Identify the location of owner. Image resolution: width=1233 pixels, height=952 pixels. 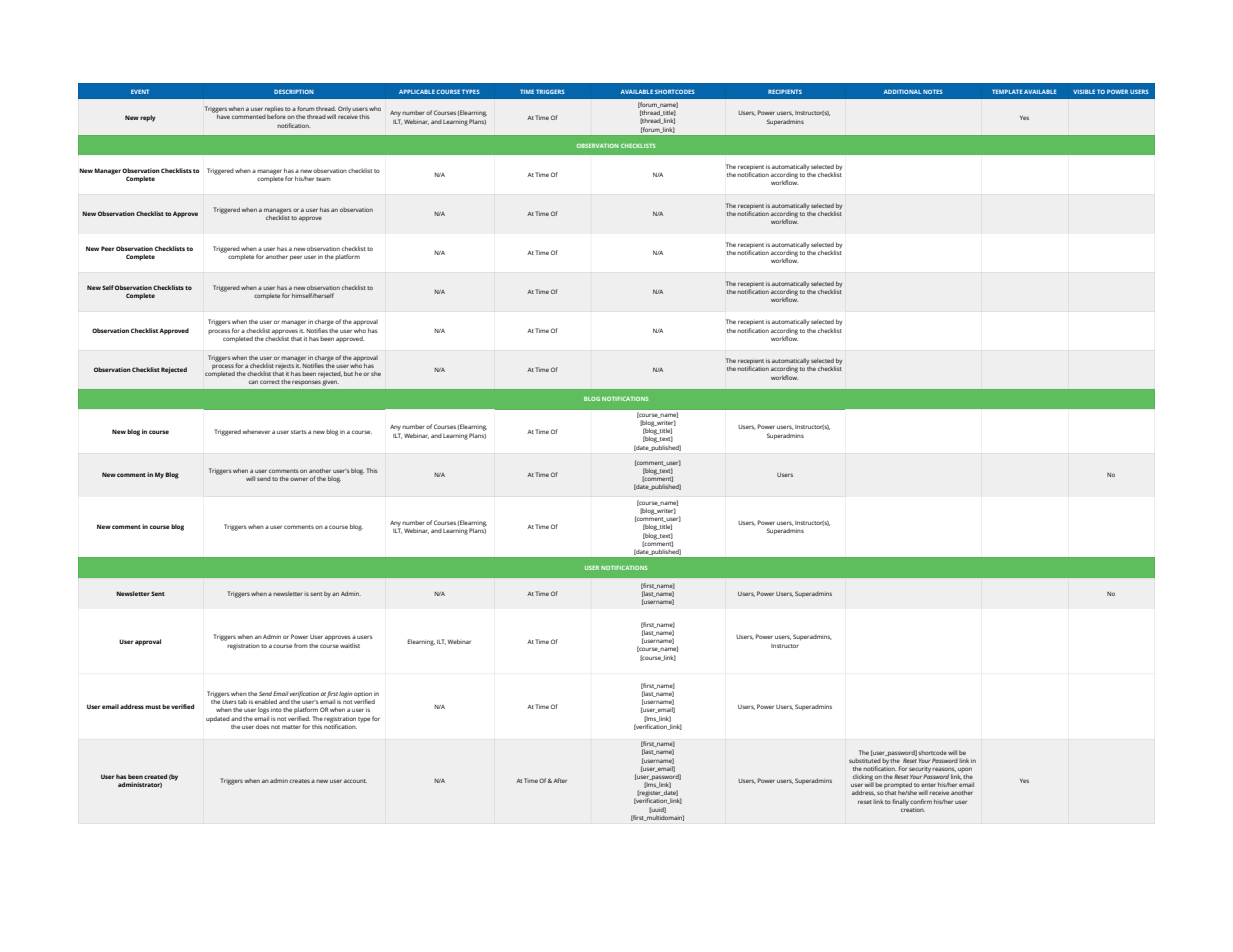
(299, 479).
